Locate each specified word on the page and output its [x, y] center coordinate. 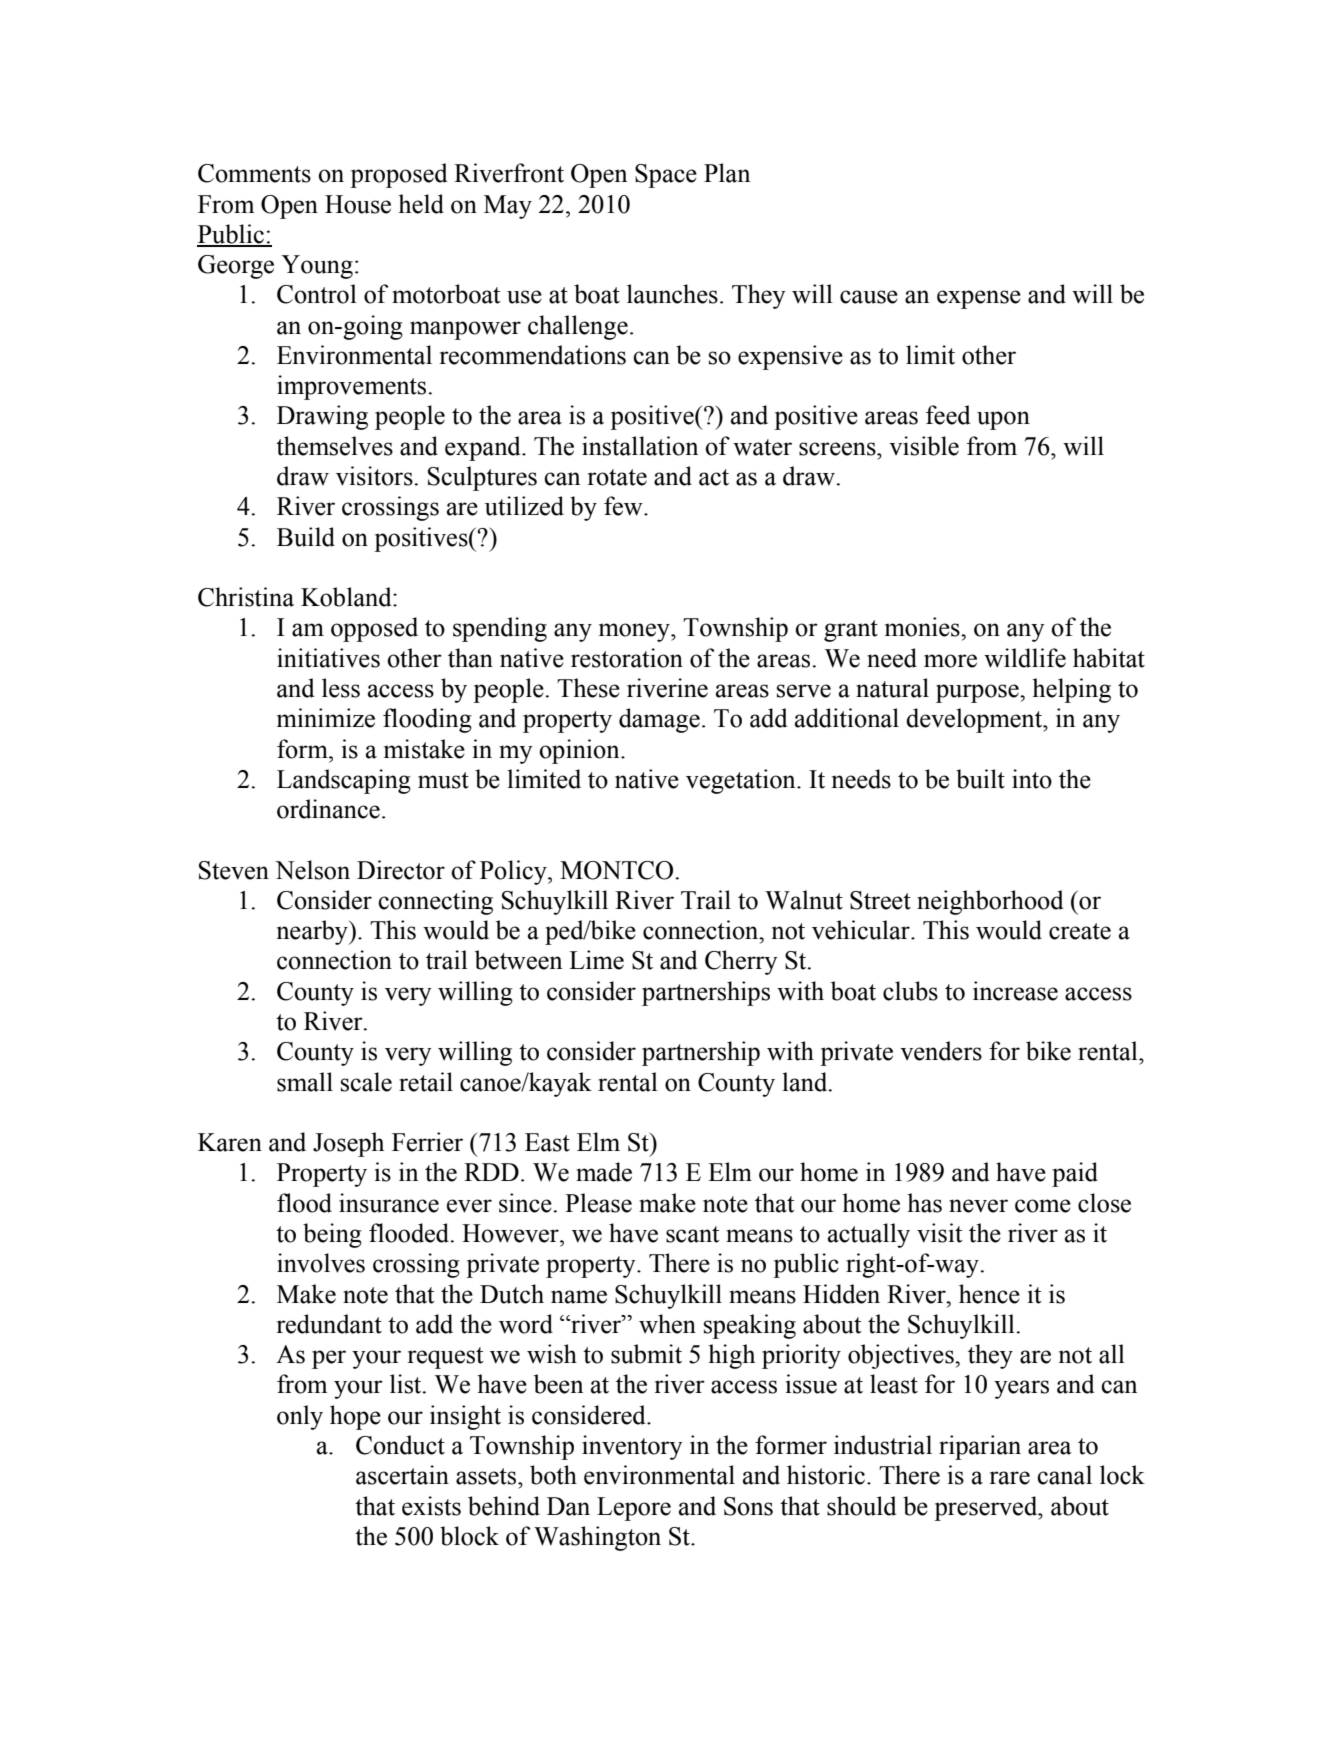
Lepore [634, 1509]
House [358, 204]
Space [666, 176]
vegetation [742, 781]
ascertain [402, 1475]
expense [979, 299]
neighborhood [990, 902]
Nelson [312, 870]
